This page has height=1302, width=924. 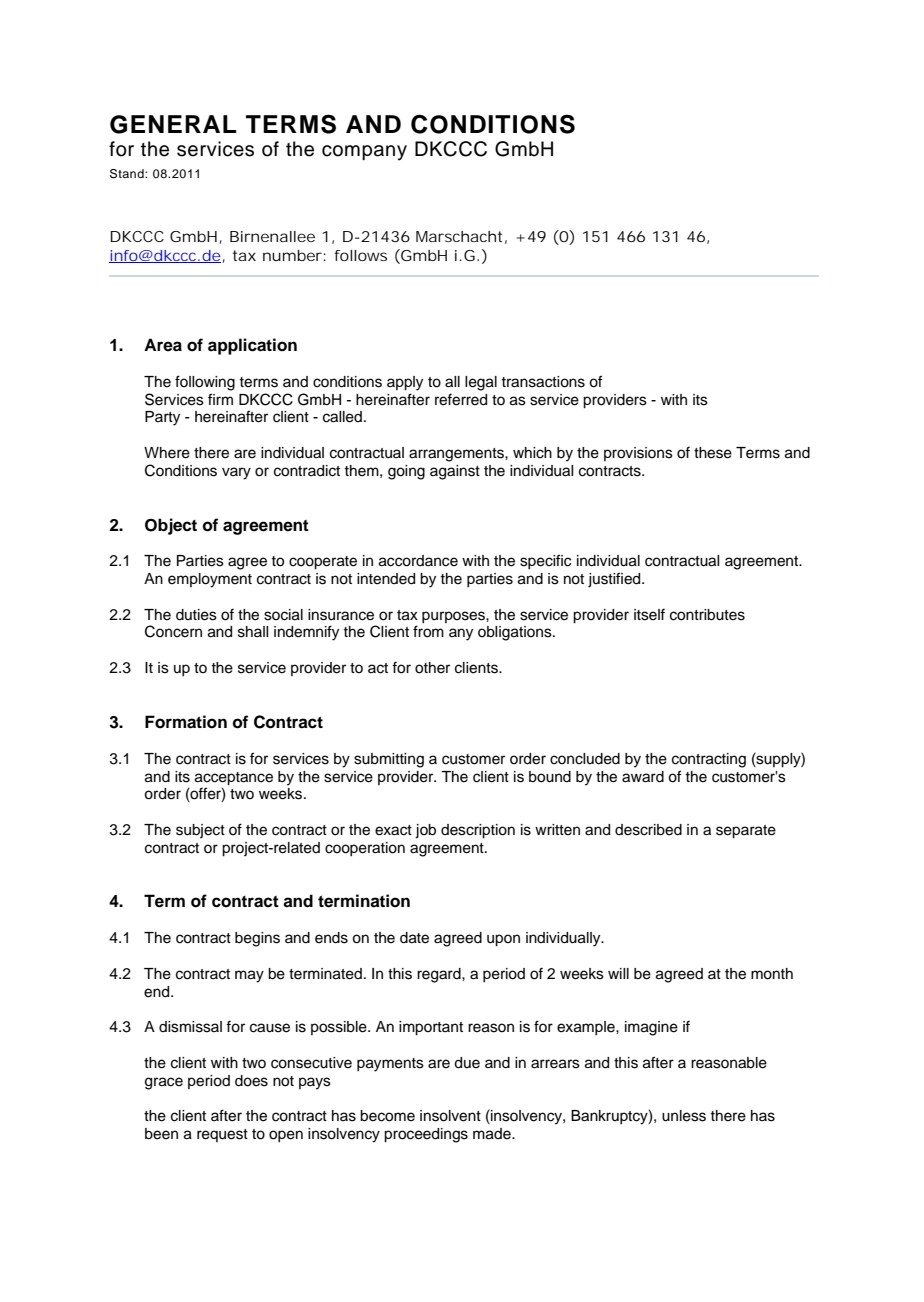 I want to click on justified, so click(x=615, y=580).
